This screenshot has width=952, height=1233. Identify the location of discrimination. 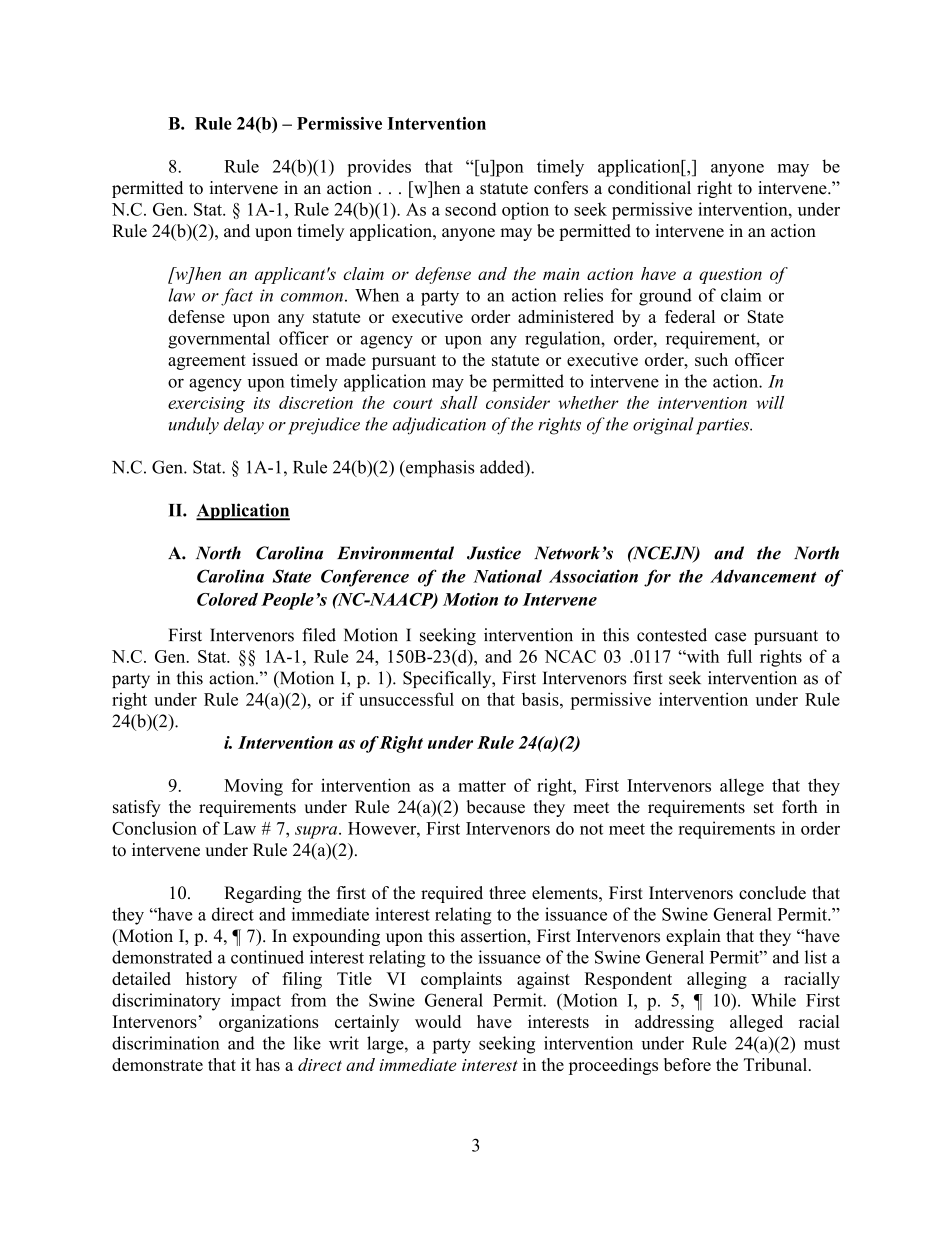
(166, 1043).
